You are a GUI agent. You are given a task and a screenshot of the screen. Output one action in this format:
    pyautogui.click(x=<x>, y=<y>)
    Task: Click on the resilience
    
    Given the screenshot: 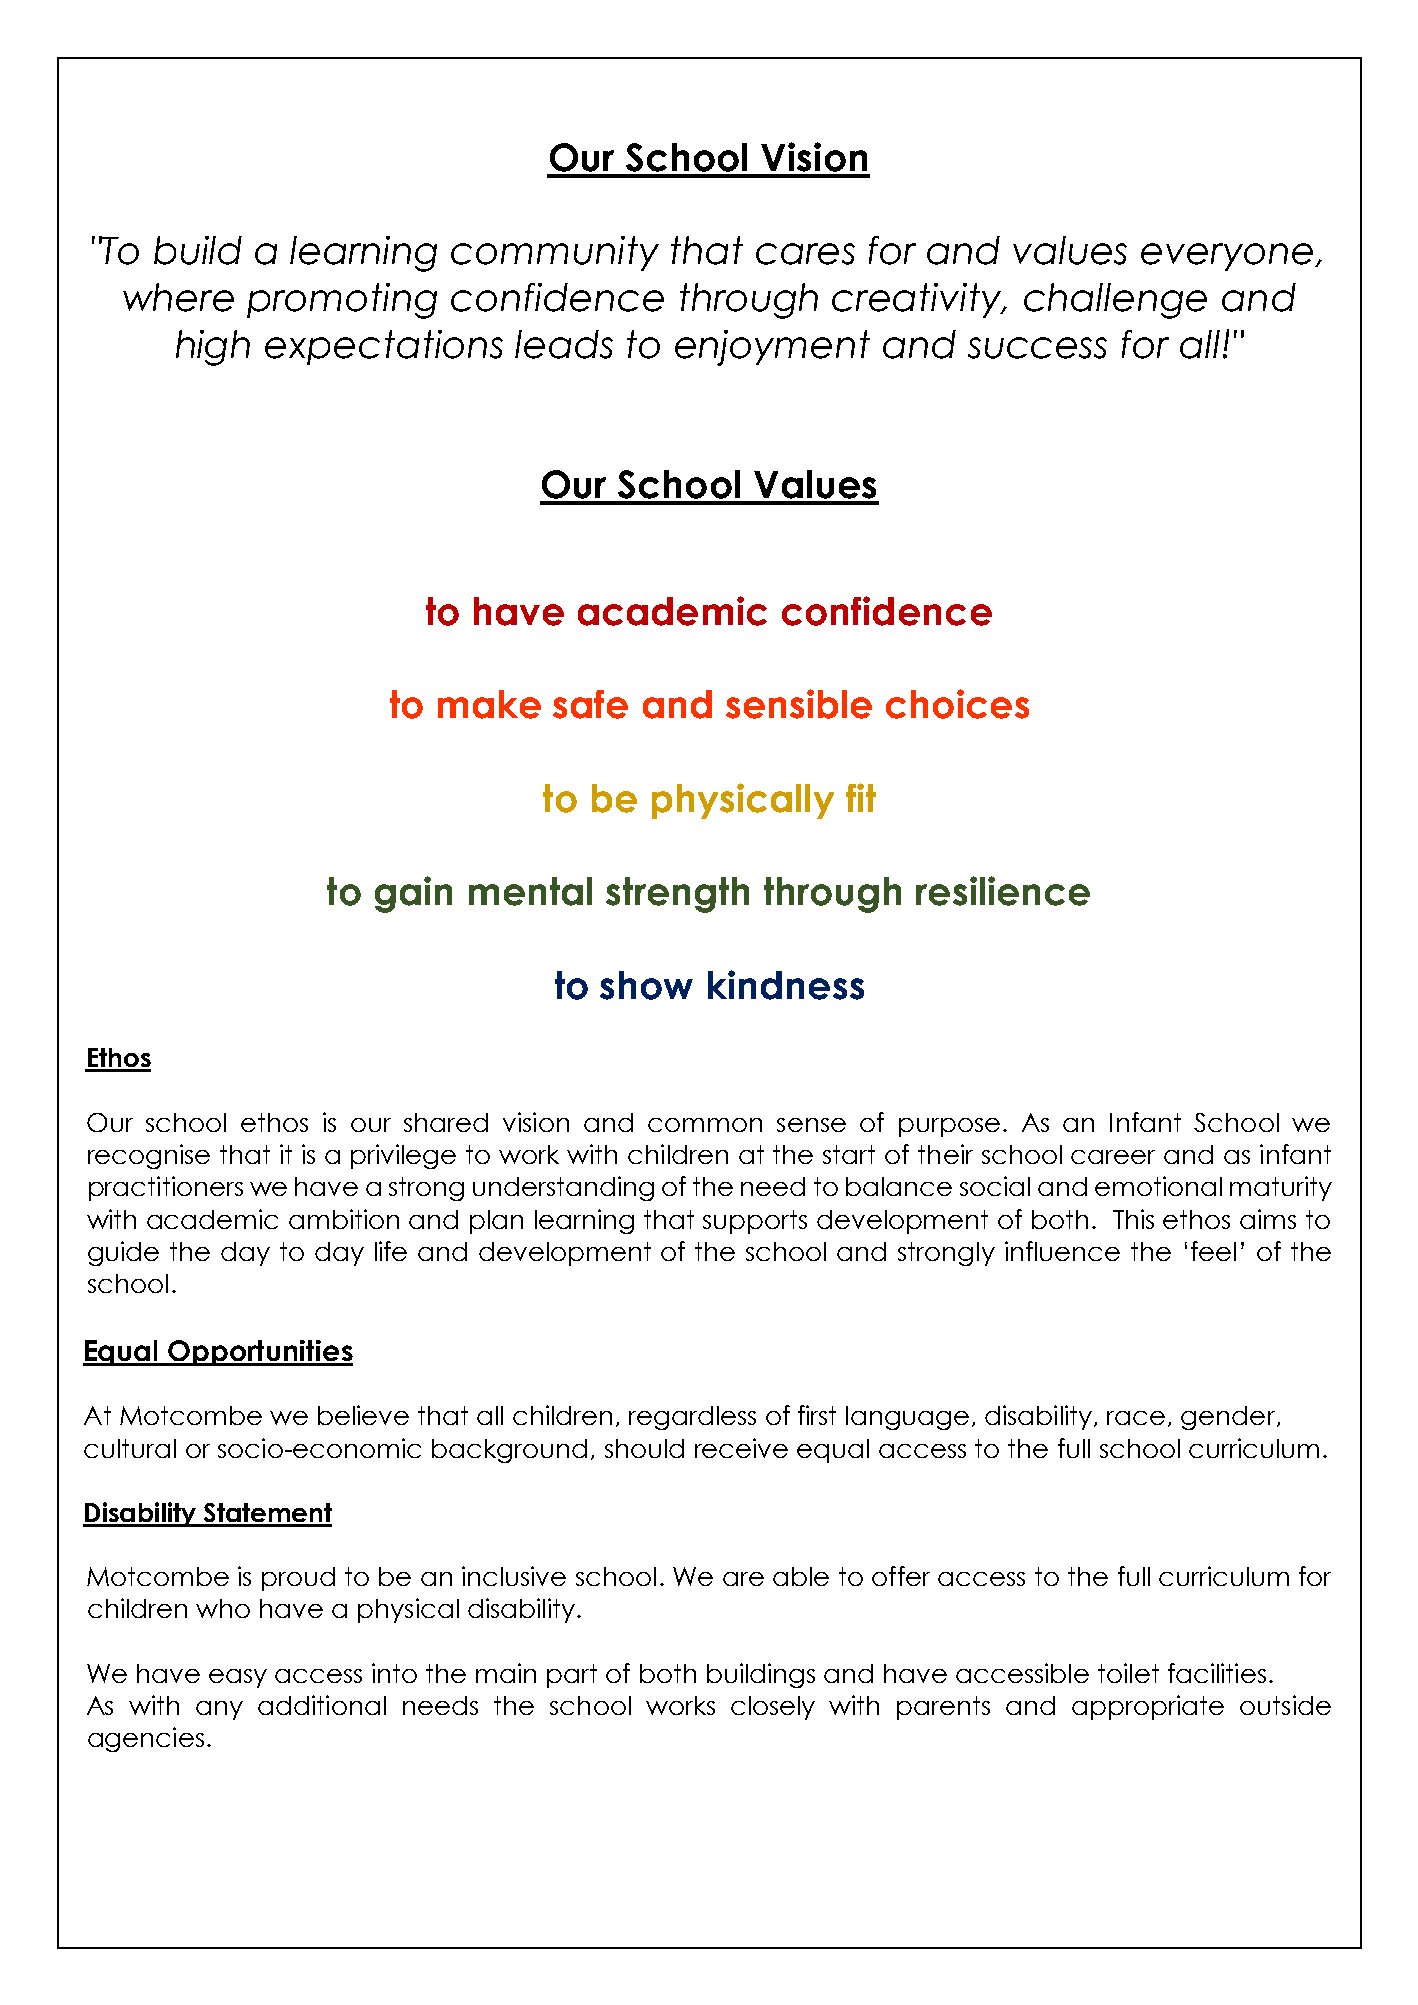 What is the action you would take?
    pyautogui.click(x=1003, y=891)
